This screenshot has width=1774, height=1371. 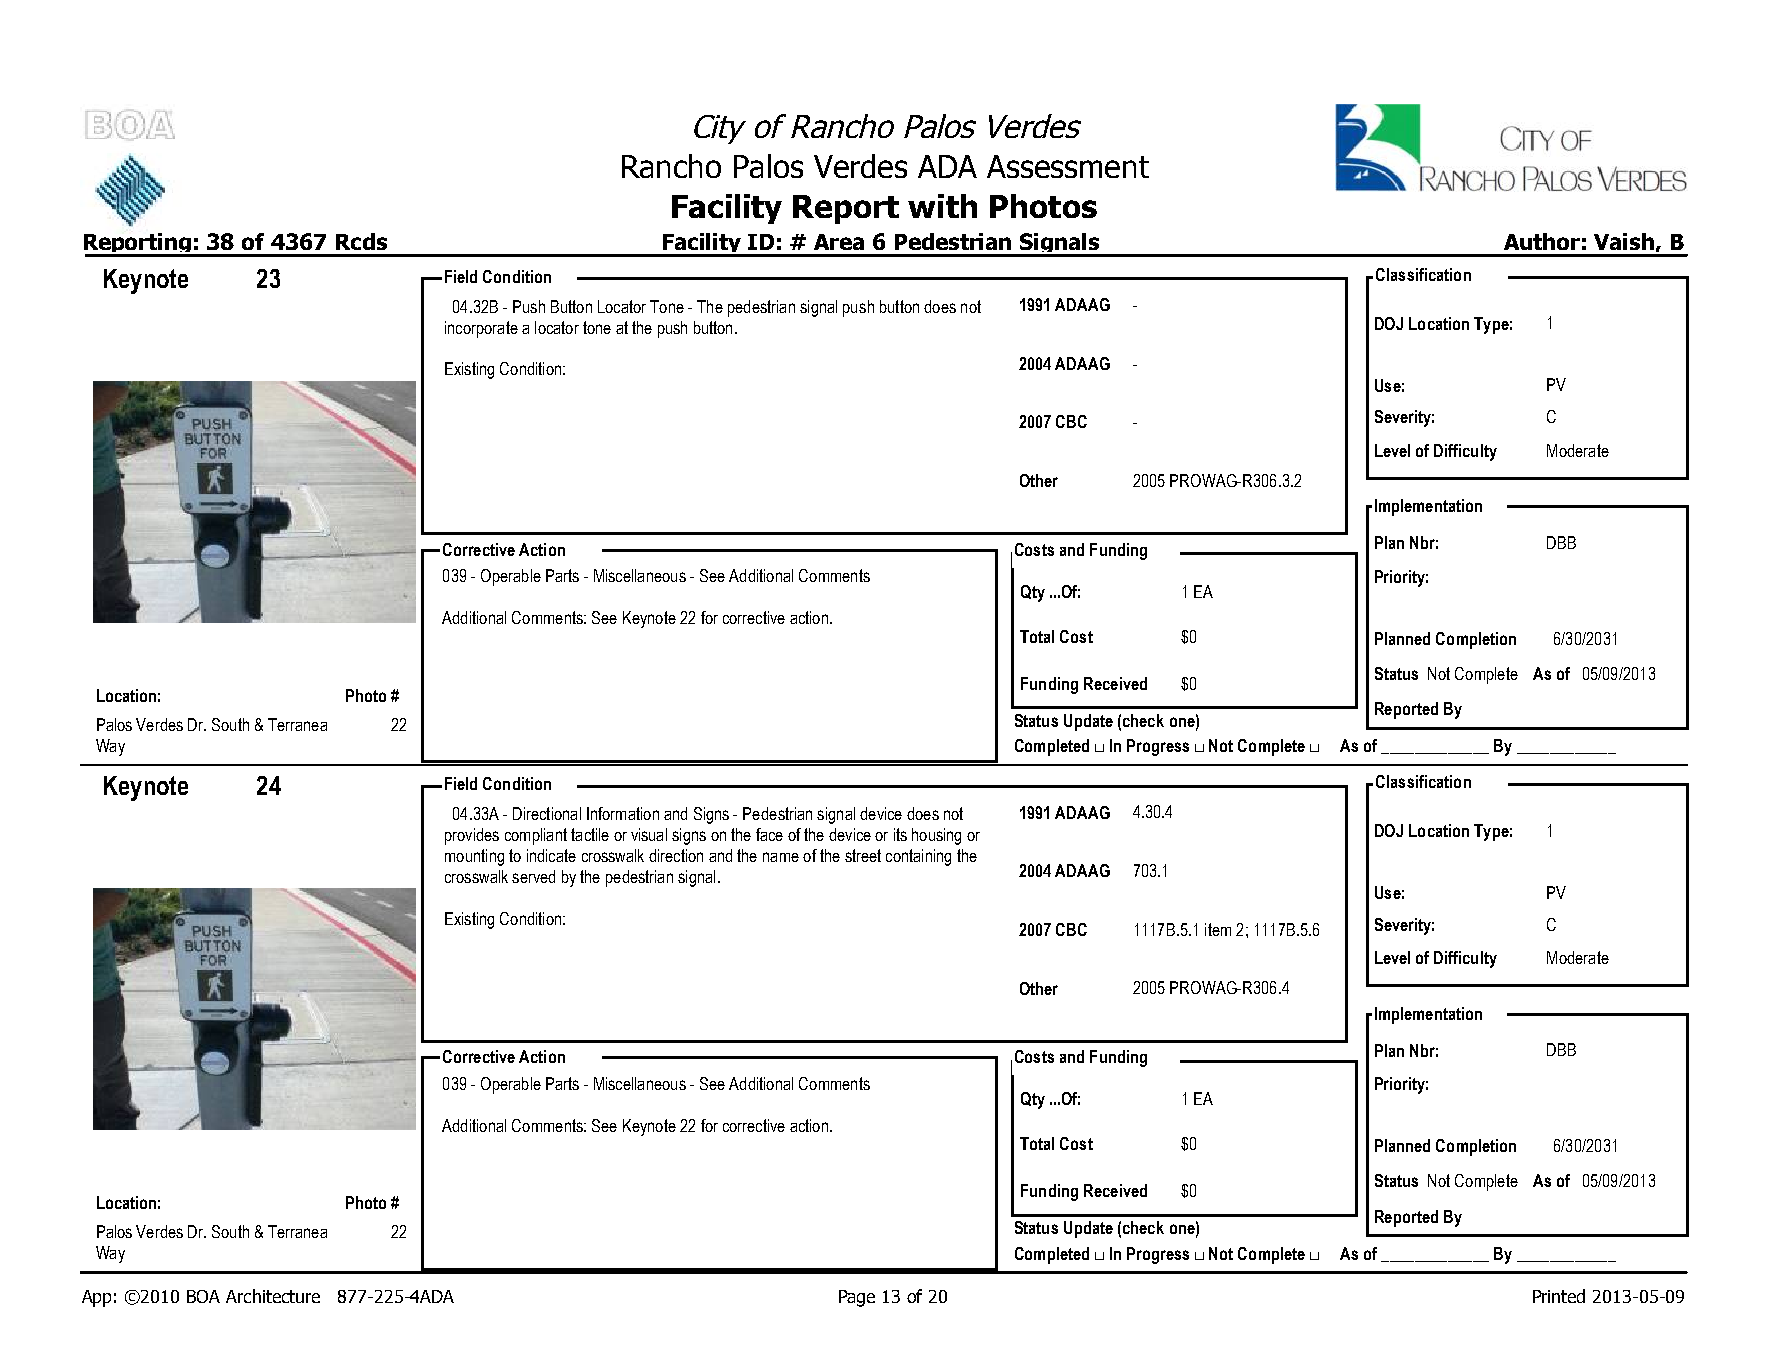 I want to click on Page, so click(x=857, y=1298).
